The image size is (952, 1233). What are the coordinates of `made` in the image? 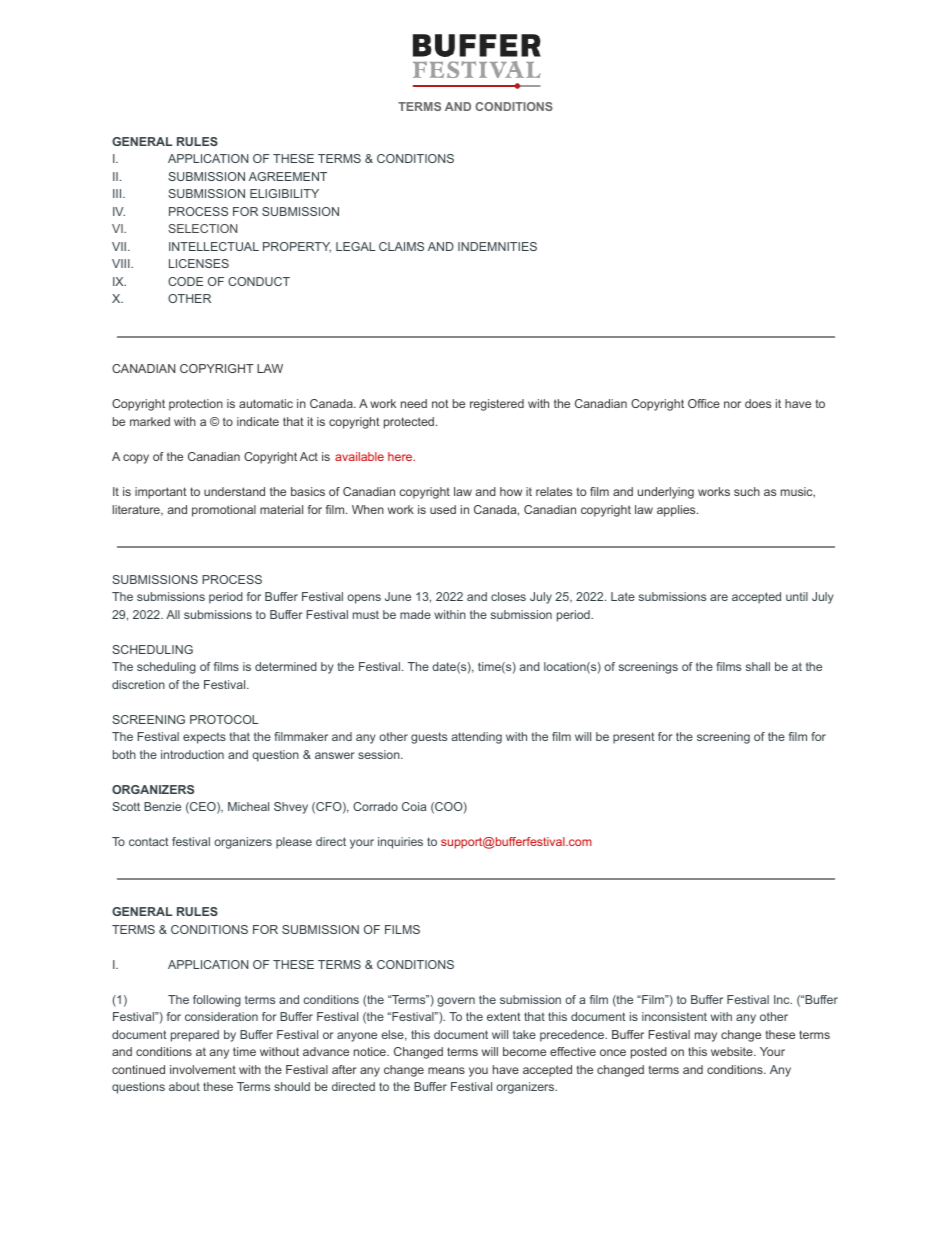 It's located at (415, 614).
